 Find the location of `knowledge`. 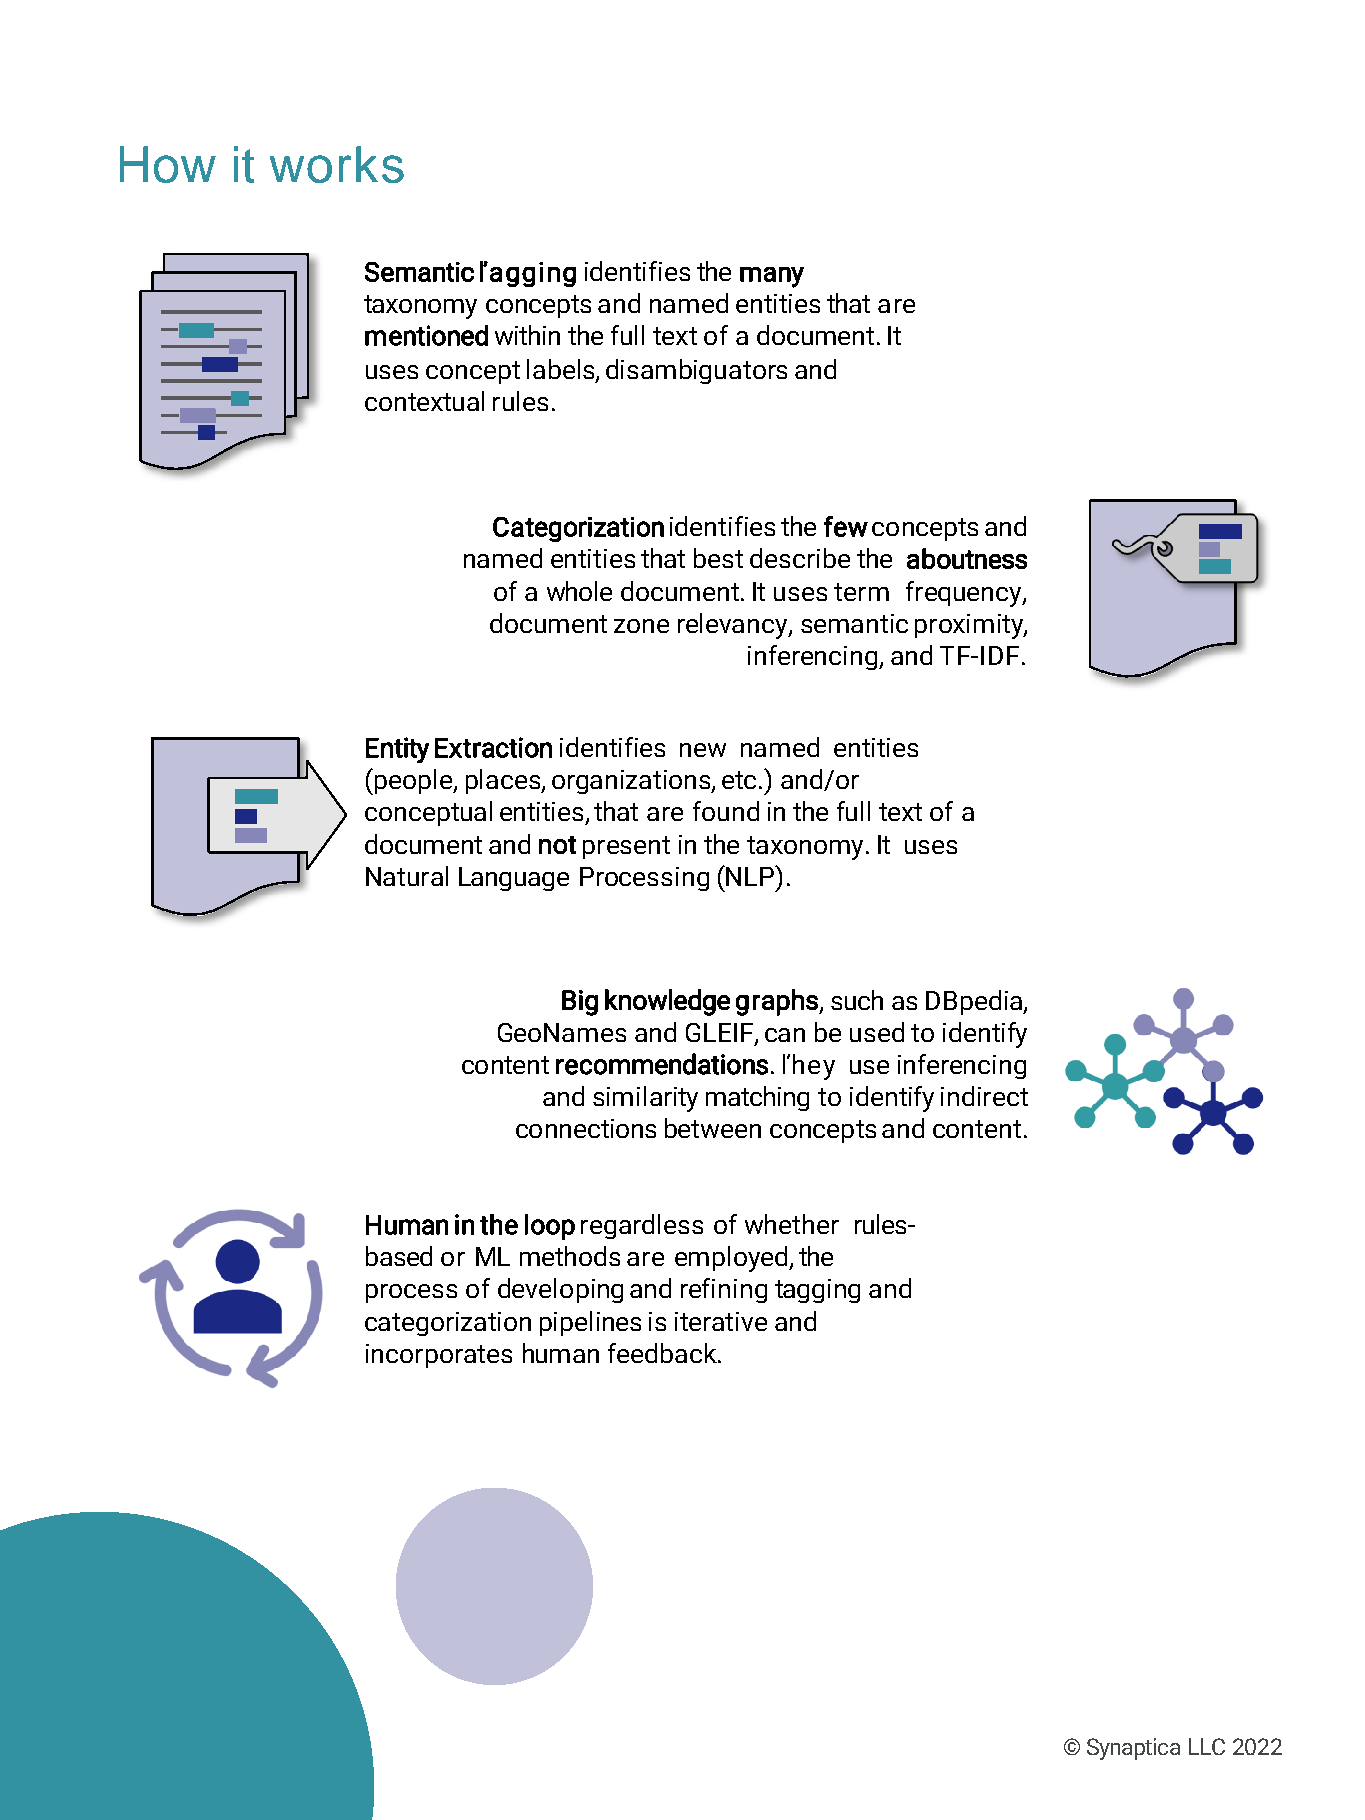

knowledge is located at coordinates (667, 1002).
